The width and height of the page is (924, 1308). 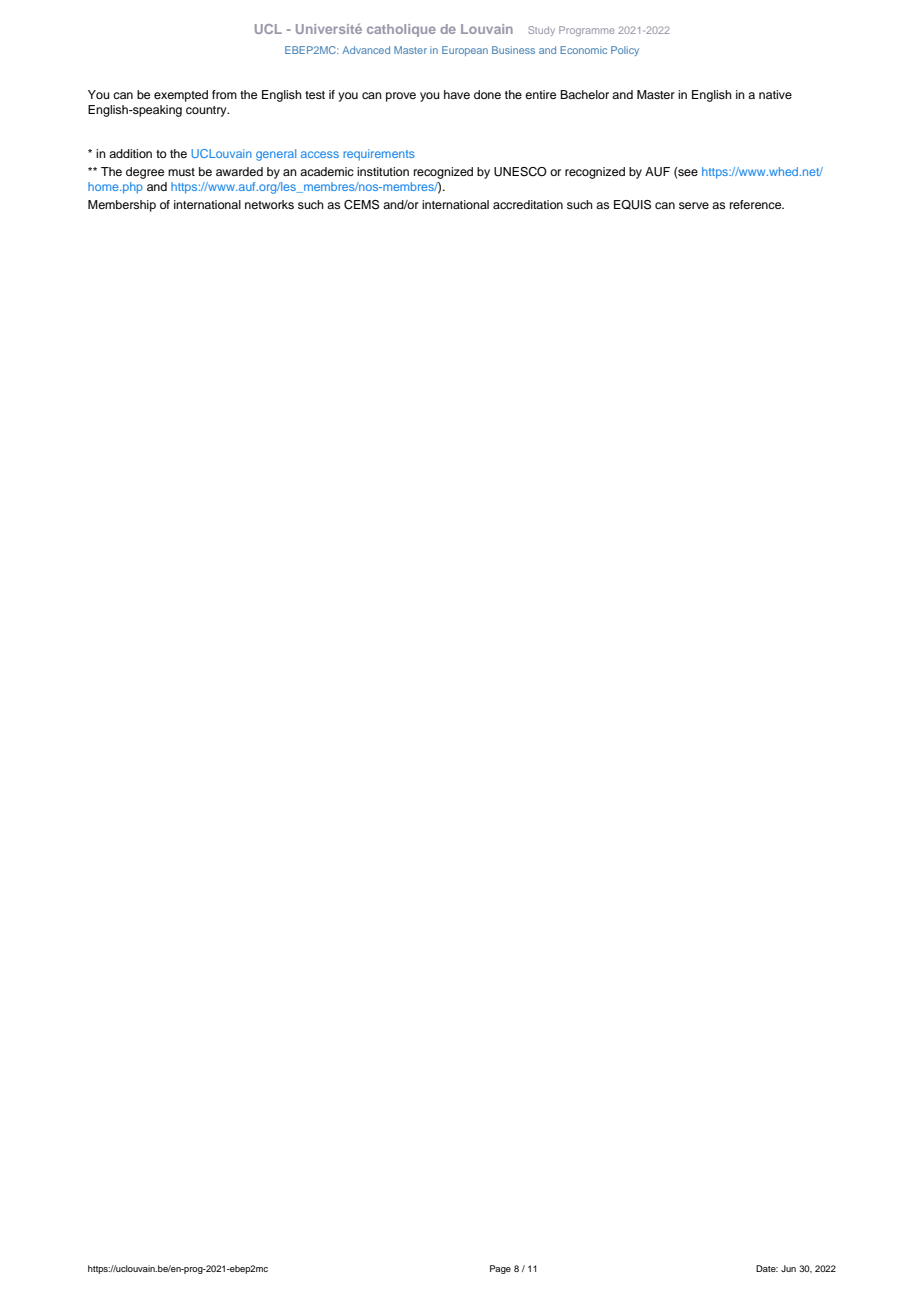 I want to click on UNESCO, so click(x=520, y=172).
